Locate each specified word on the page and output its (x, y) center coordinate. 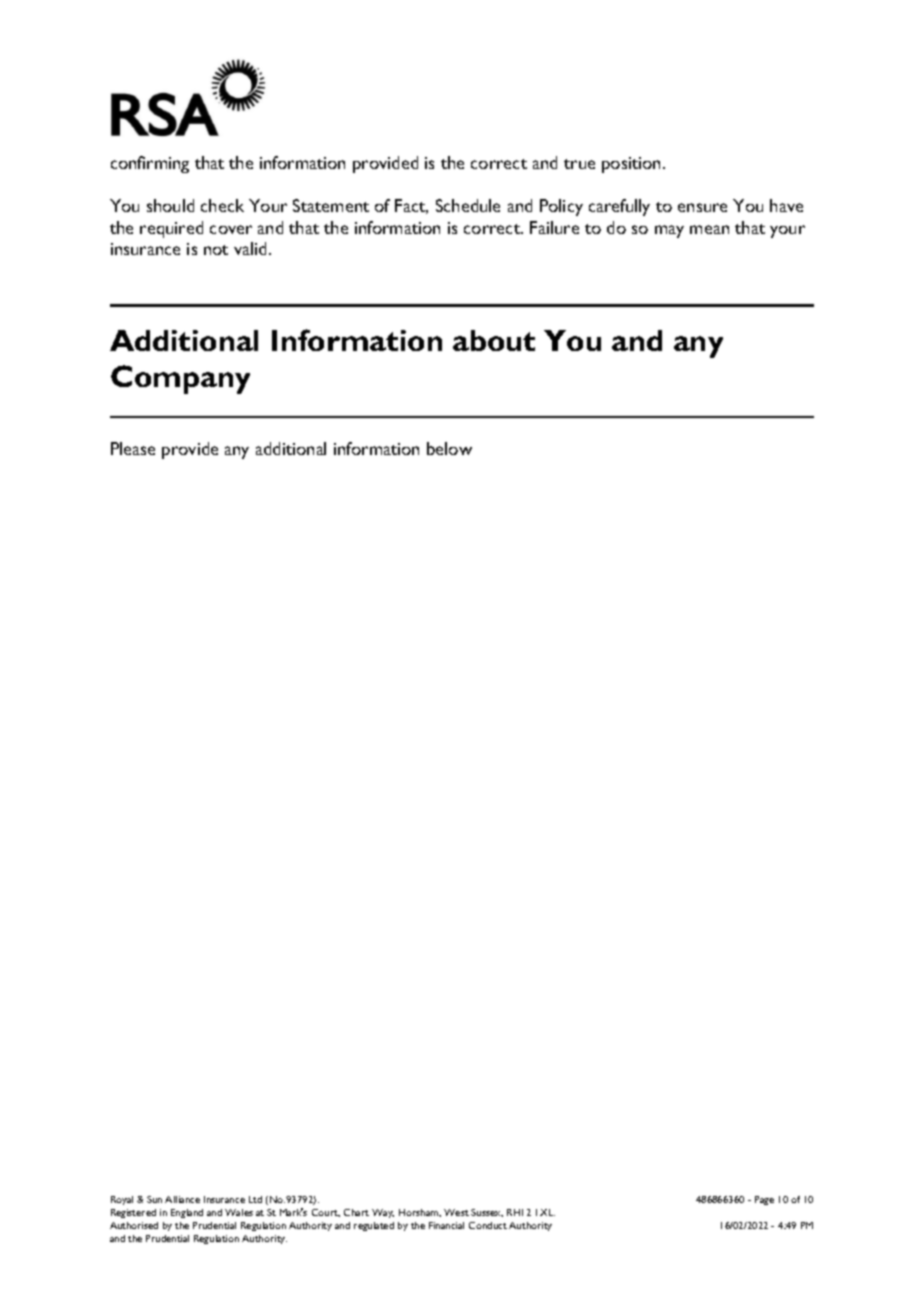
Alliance (182, 1199)
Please (133, 448)
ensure (702, 207)
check (222, 205)
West (456, 1212)
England (187, 1213)
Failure (554, 227)
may (669, 231)
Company (180, 379)
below (449, 448)
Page (764, 1200)
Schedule (468, 205)
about (494, 340)
